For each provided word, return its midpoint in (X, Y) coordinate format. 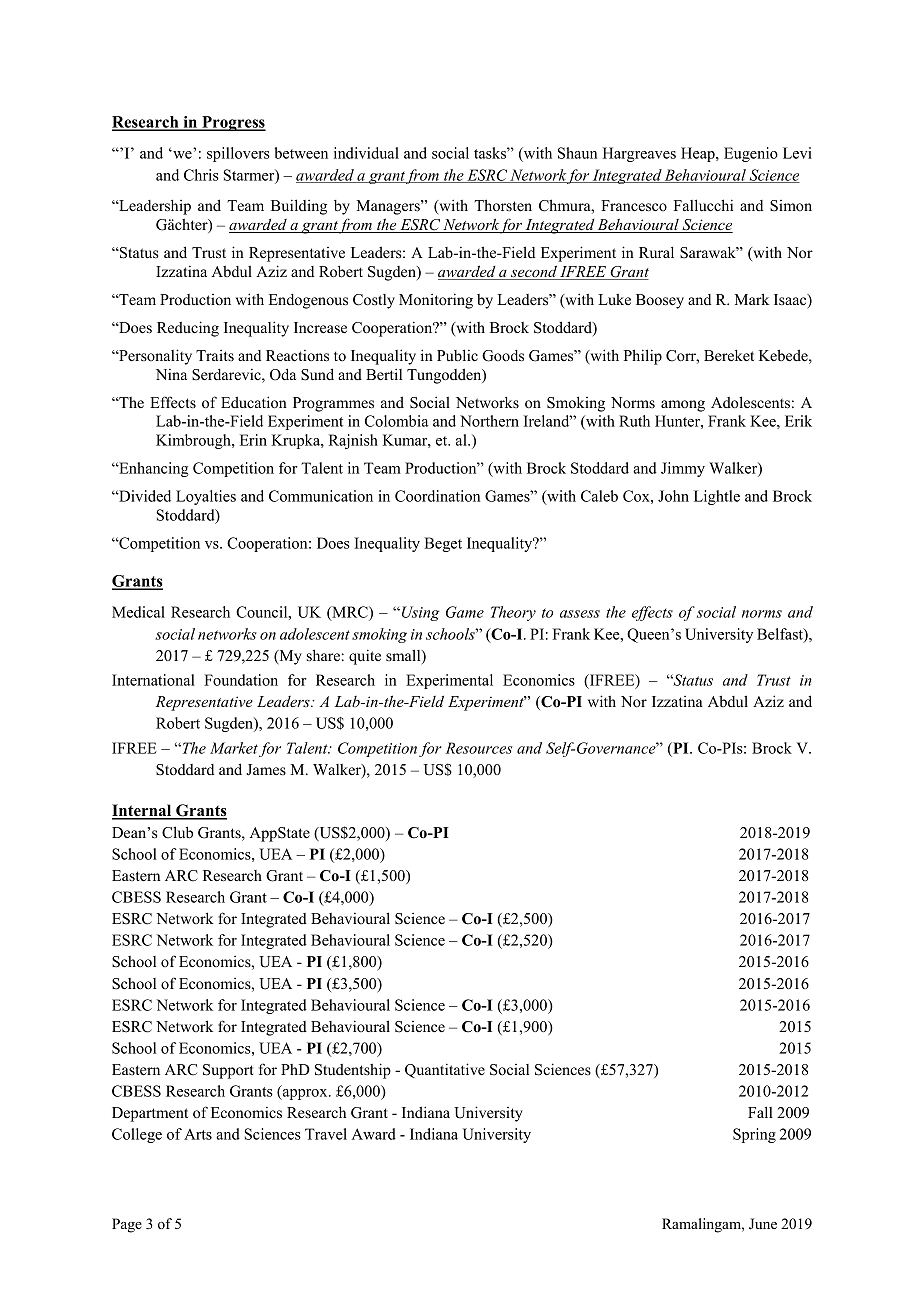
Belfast (781, 635)
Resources (479, 748)
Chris (201, 175)
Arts (198, 1134)
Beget (443, 544)
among (683, 406)
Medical (138, 612)
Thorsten (503, 205)
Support (228, 1071)
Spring (754, 1135)
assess (580, 614)
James (266, 770)
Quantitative (445, 1070)
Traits (215, 355)
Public (457, 355)
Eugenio (751, 154)
